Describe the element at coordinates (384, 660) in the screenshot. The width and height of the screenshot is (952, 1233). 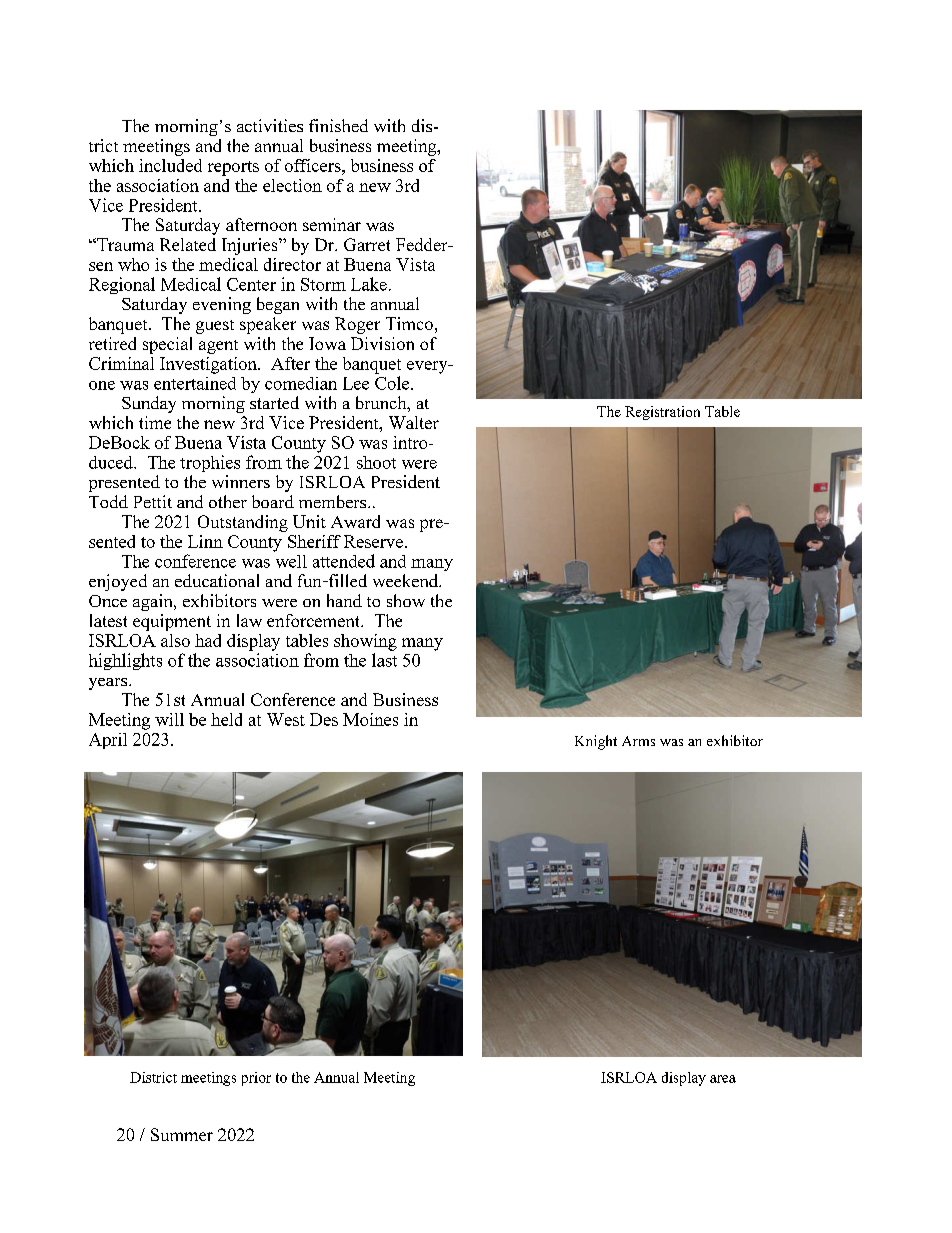
I see `last` at that location.
